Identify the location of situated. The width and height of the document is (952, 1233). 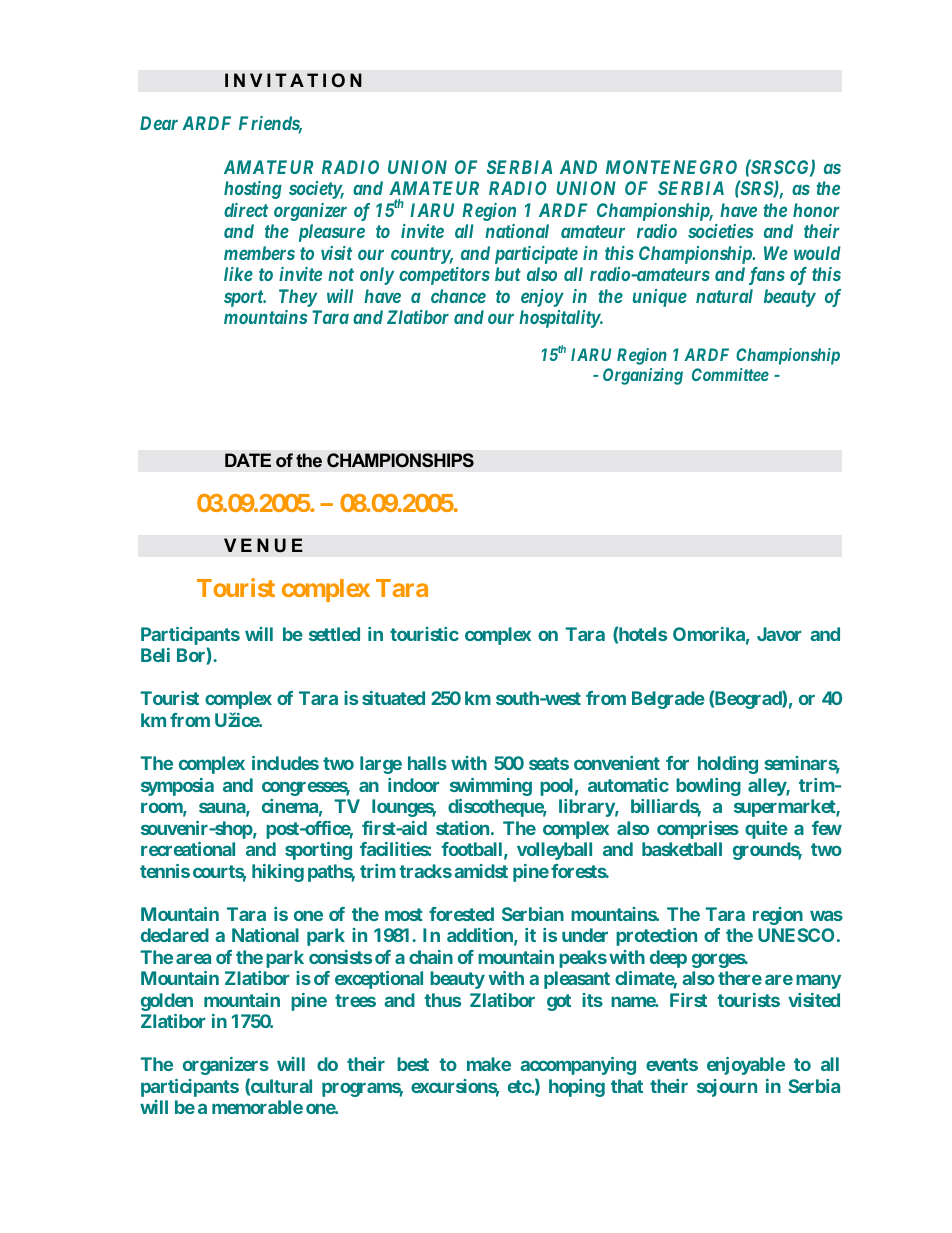
(393, 698).
